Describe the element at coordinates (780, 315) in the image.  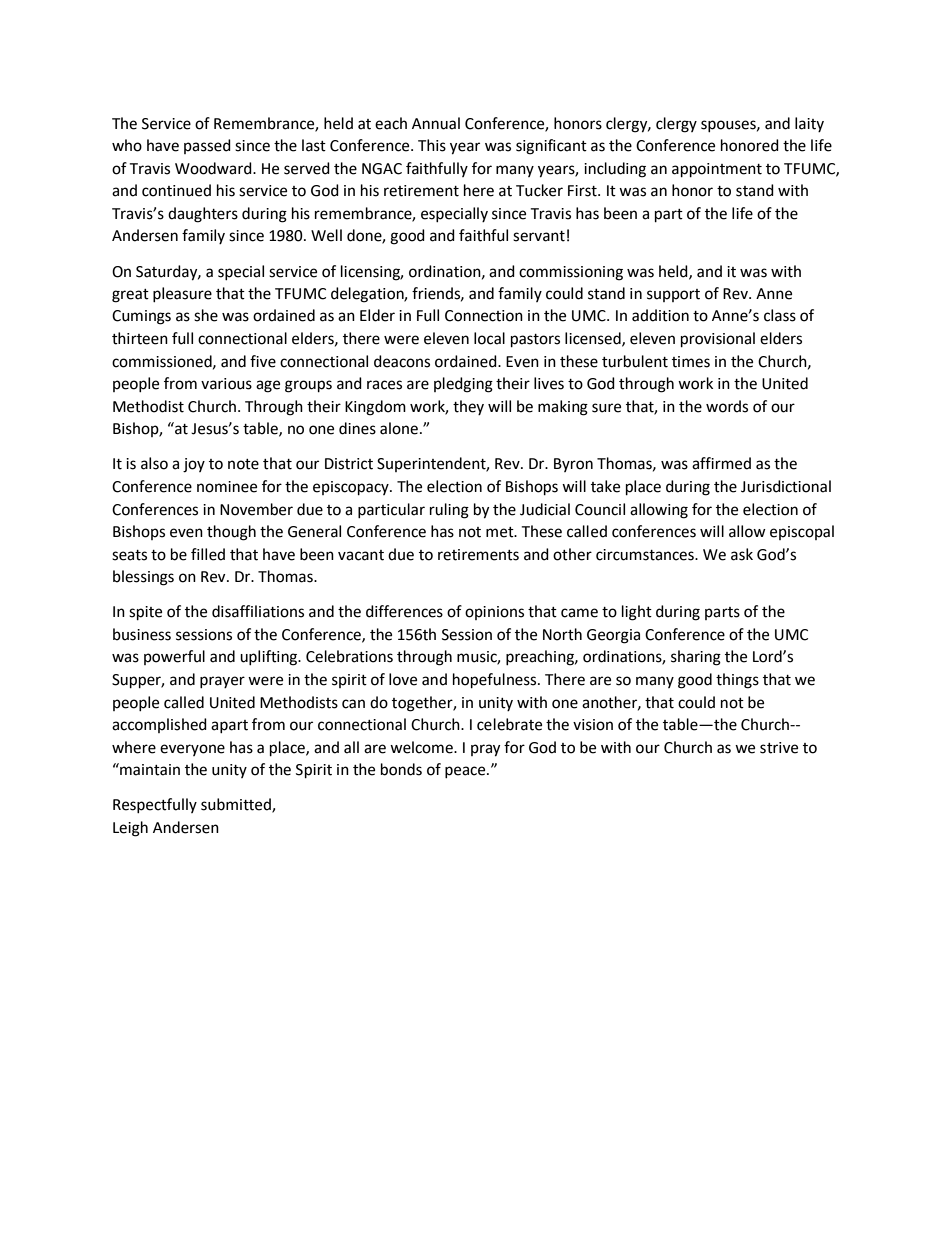
I see `class` at that location.
